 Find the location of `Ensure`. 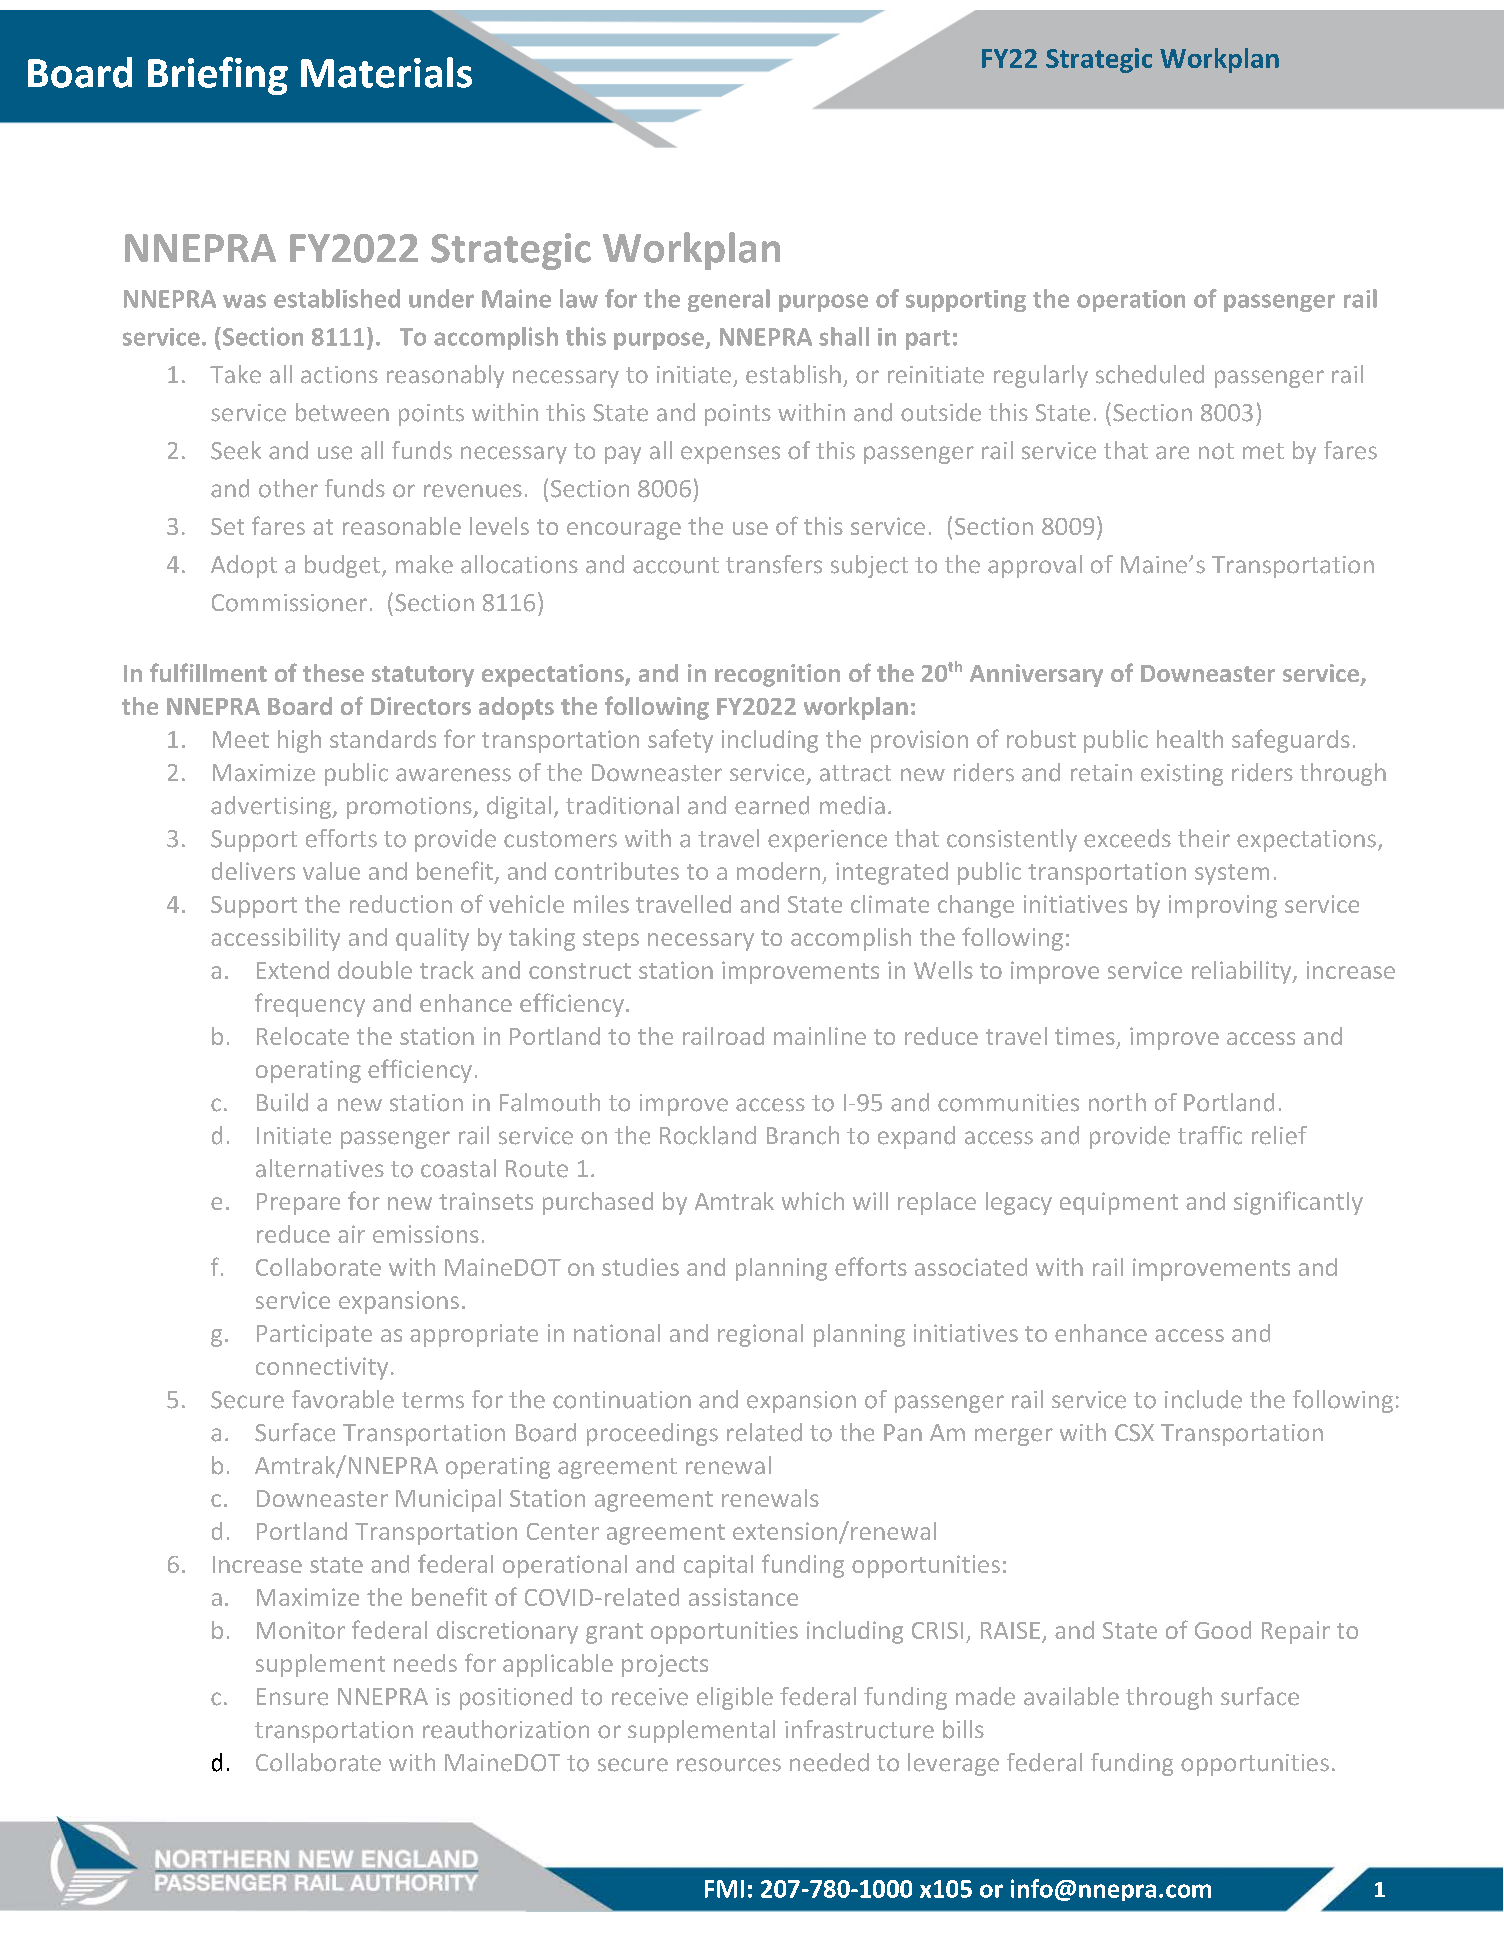

Ensure is located at coordinates (292, 1697).
